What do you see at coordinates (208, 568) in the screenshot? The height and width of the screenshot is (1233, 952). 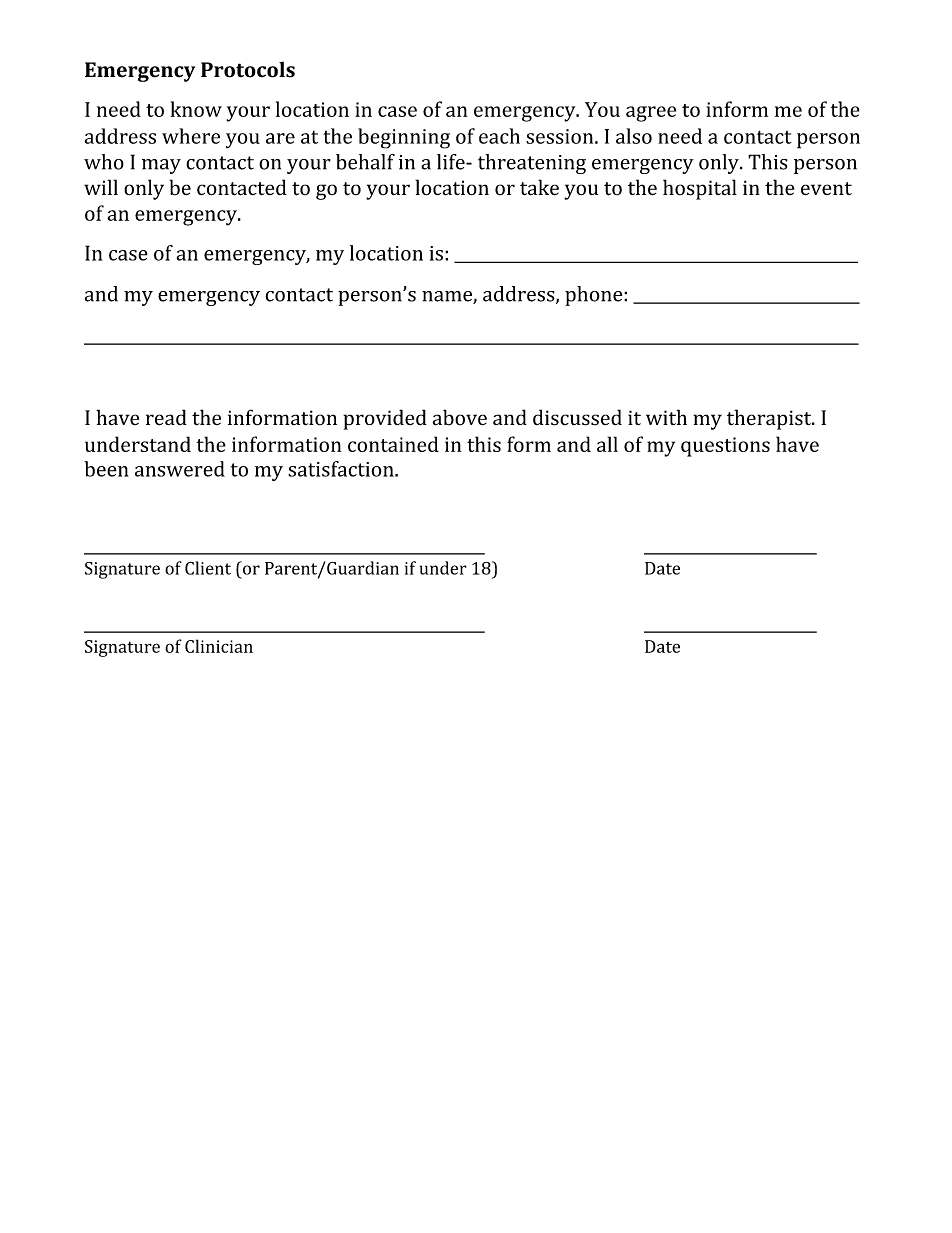 I see `Client` at bounding box center [208, 568].
